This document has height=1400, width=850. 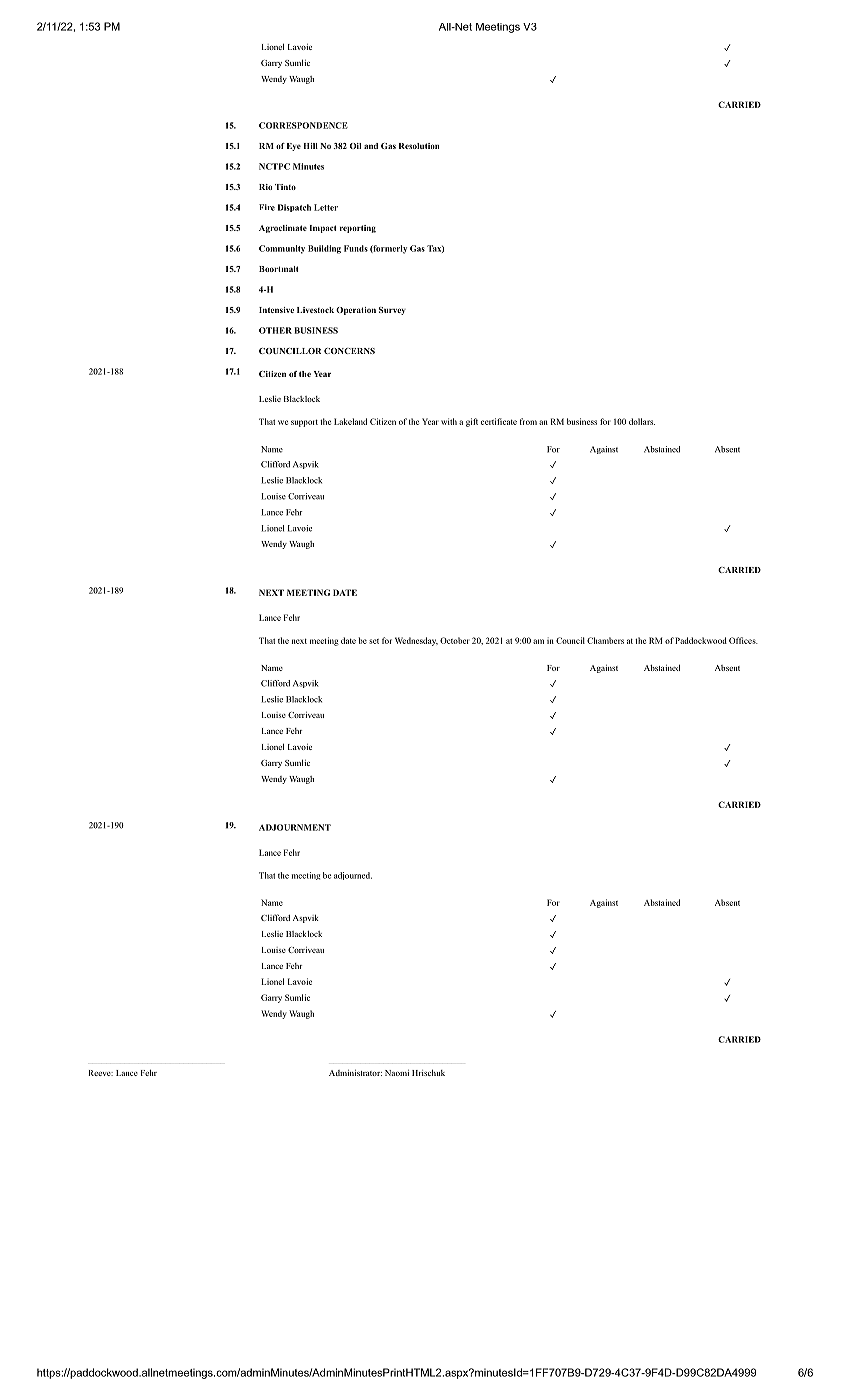 What do you see at coordinates (419, 146) in the document?
I see `Resolution` at bounding box center [419, 146].
